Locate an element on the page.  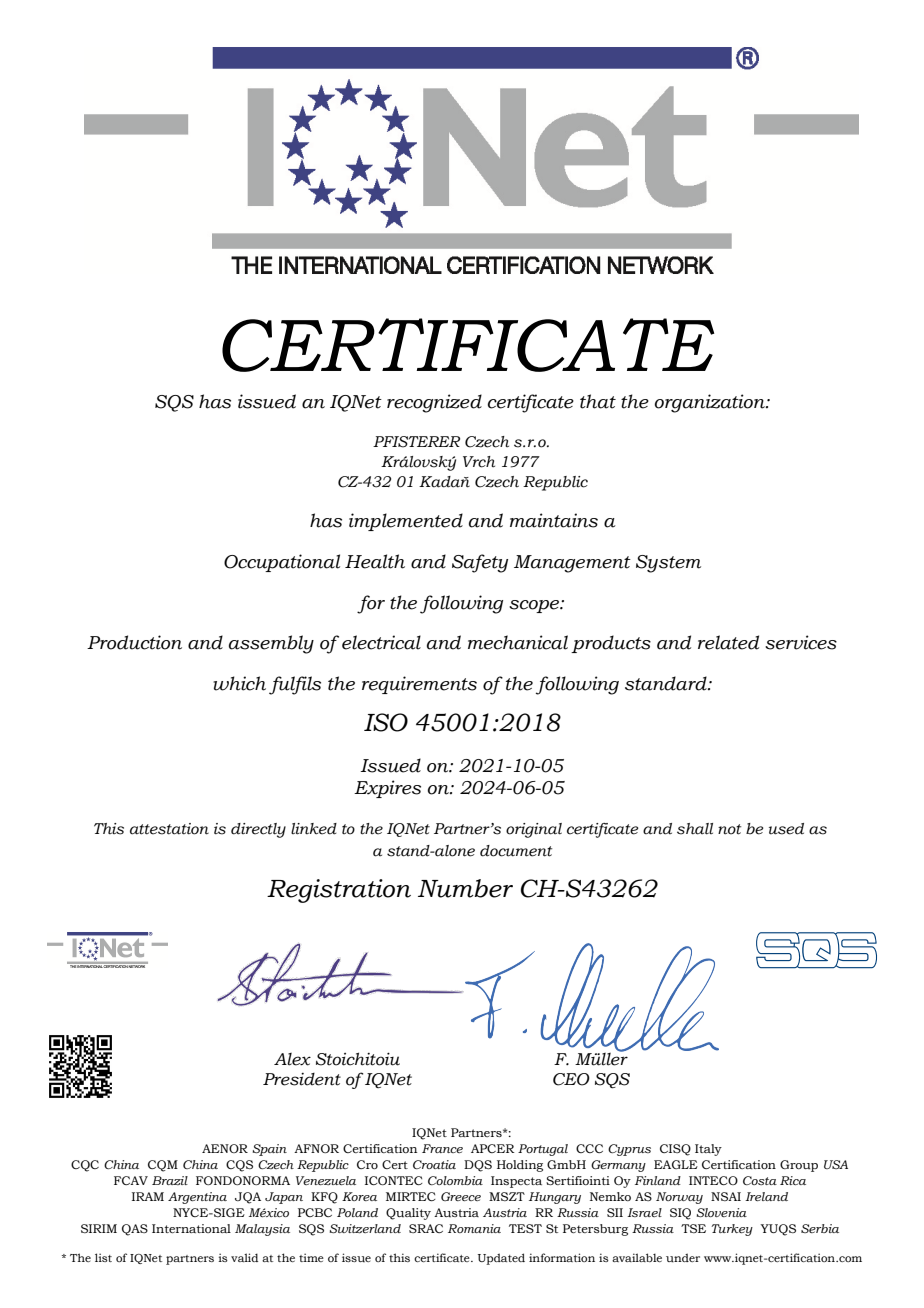
directly is located at coordinates (258, 830).
